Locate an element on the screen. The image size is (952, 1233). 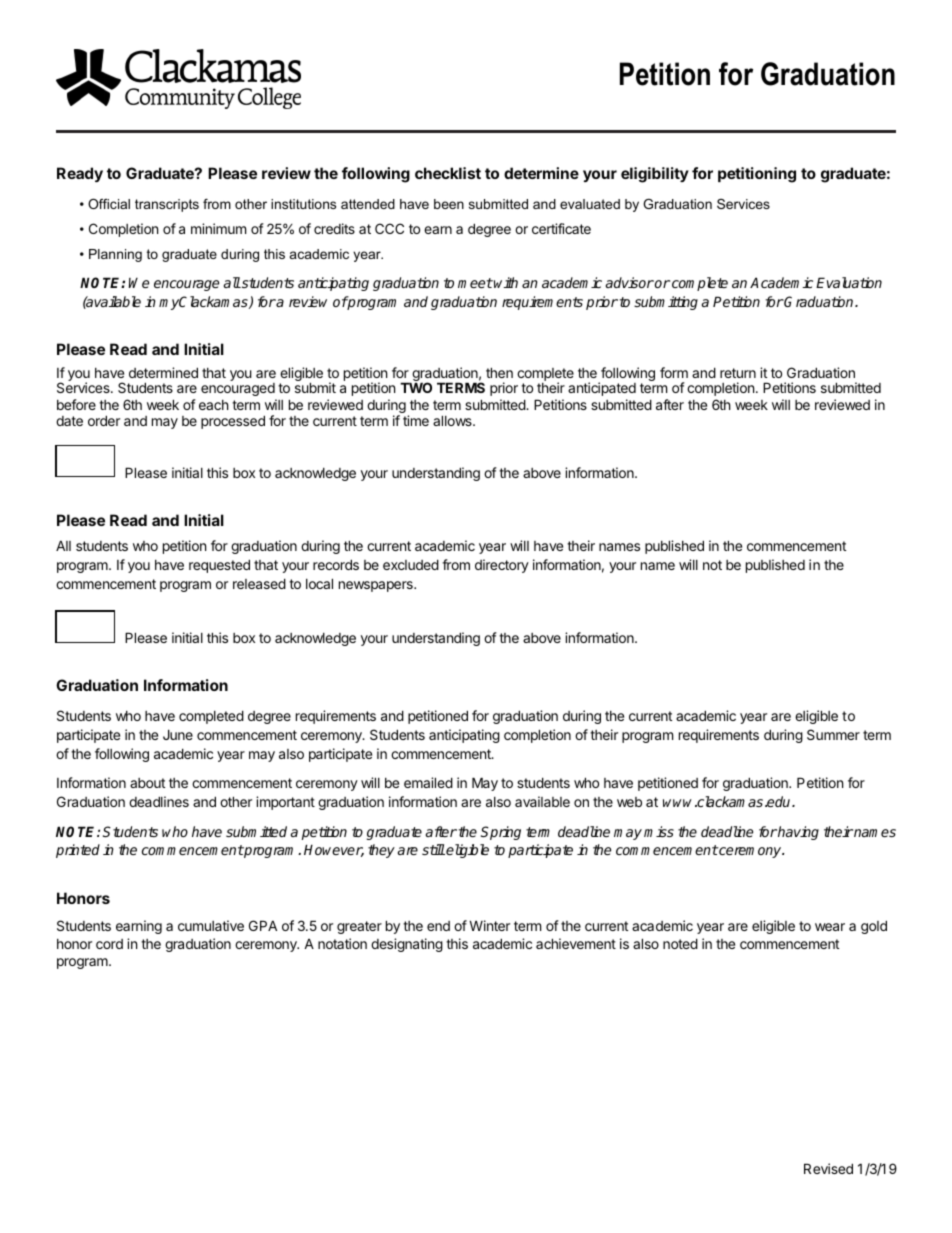
directory is located at coordinates (502, 566).
